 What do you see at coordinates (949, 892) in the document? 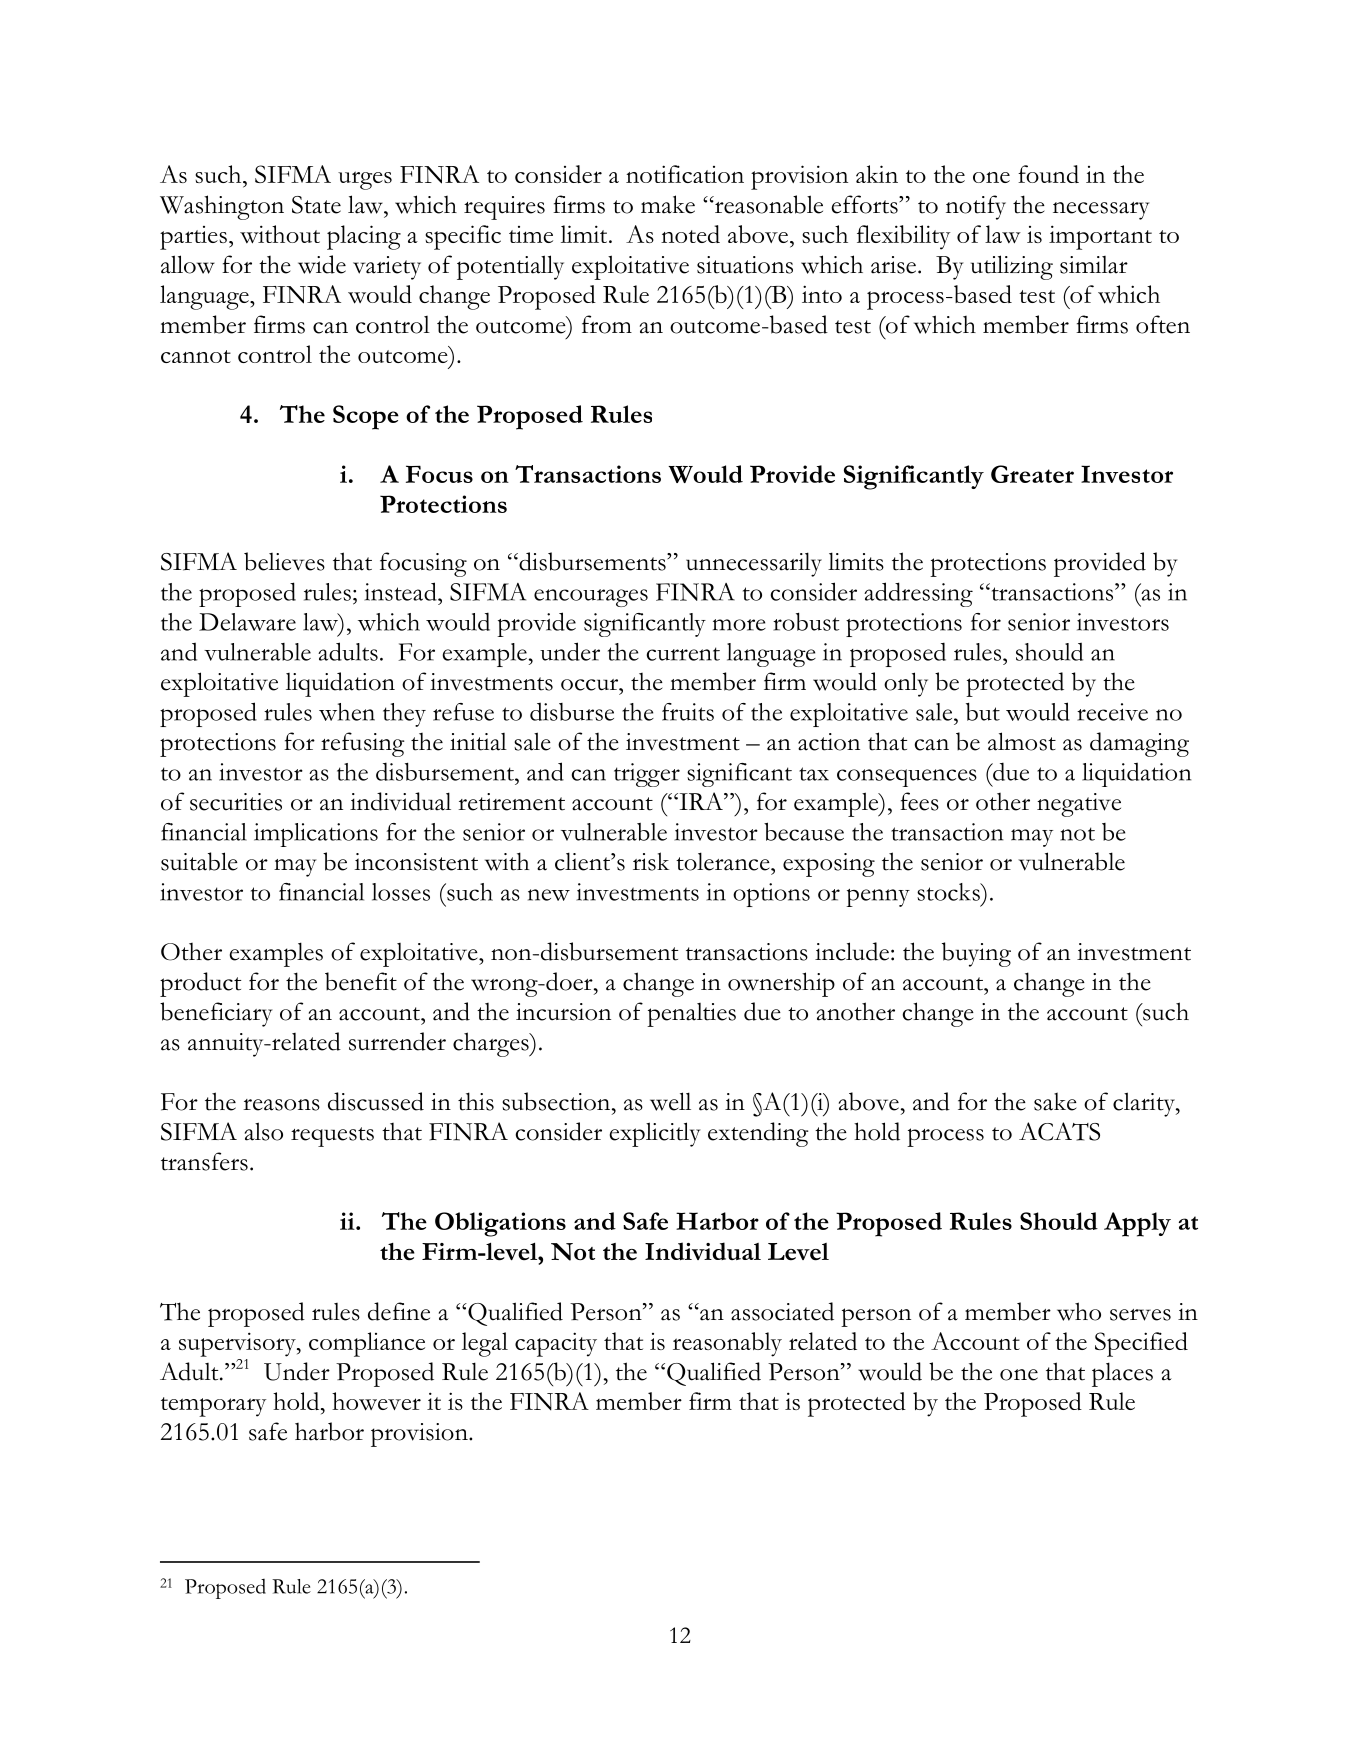
I see `stocks` at bounding box center [949, 892].
